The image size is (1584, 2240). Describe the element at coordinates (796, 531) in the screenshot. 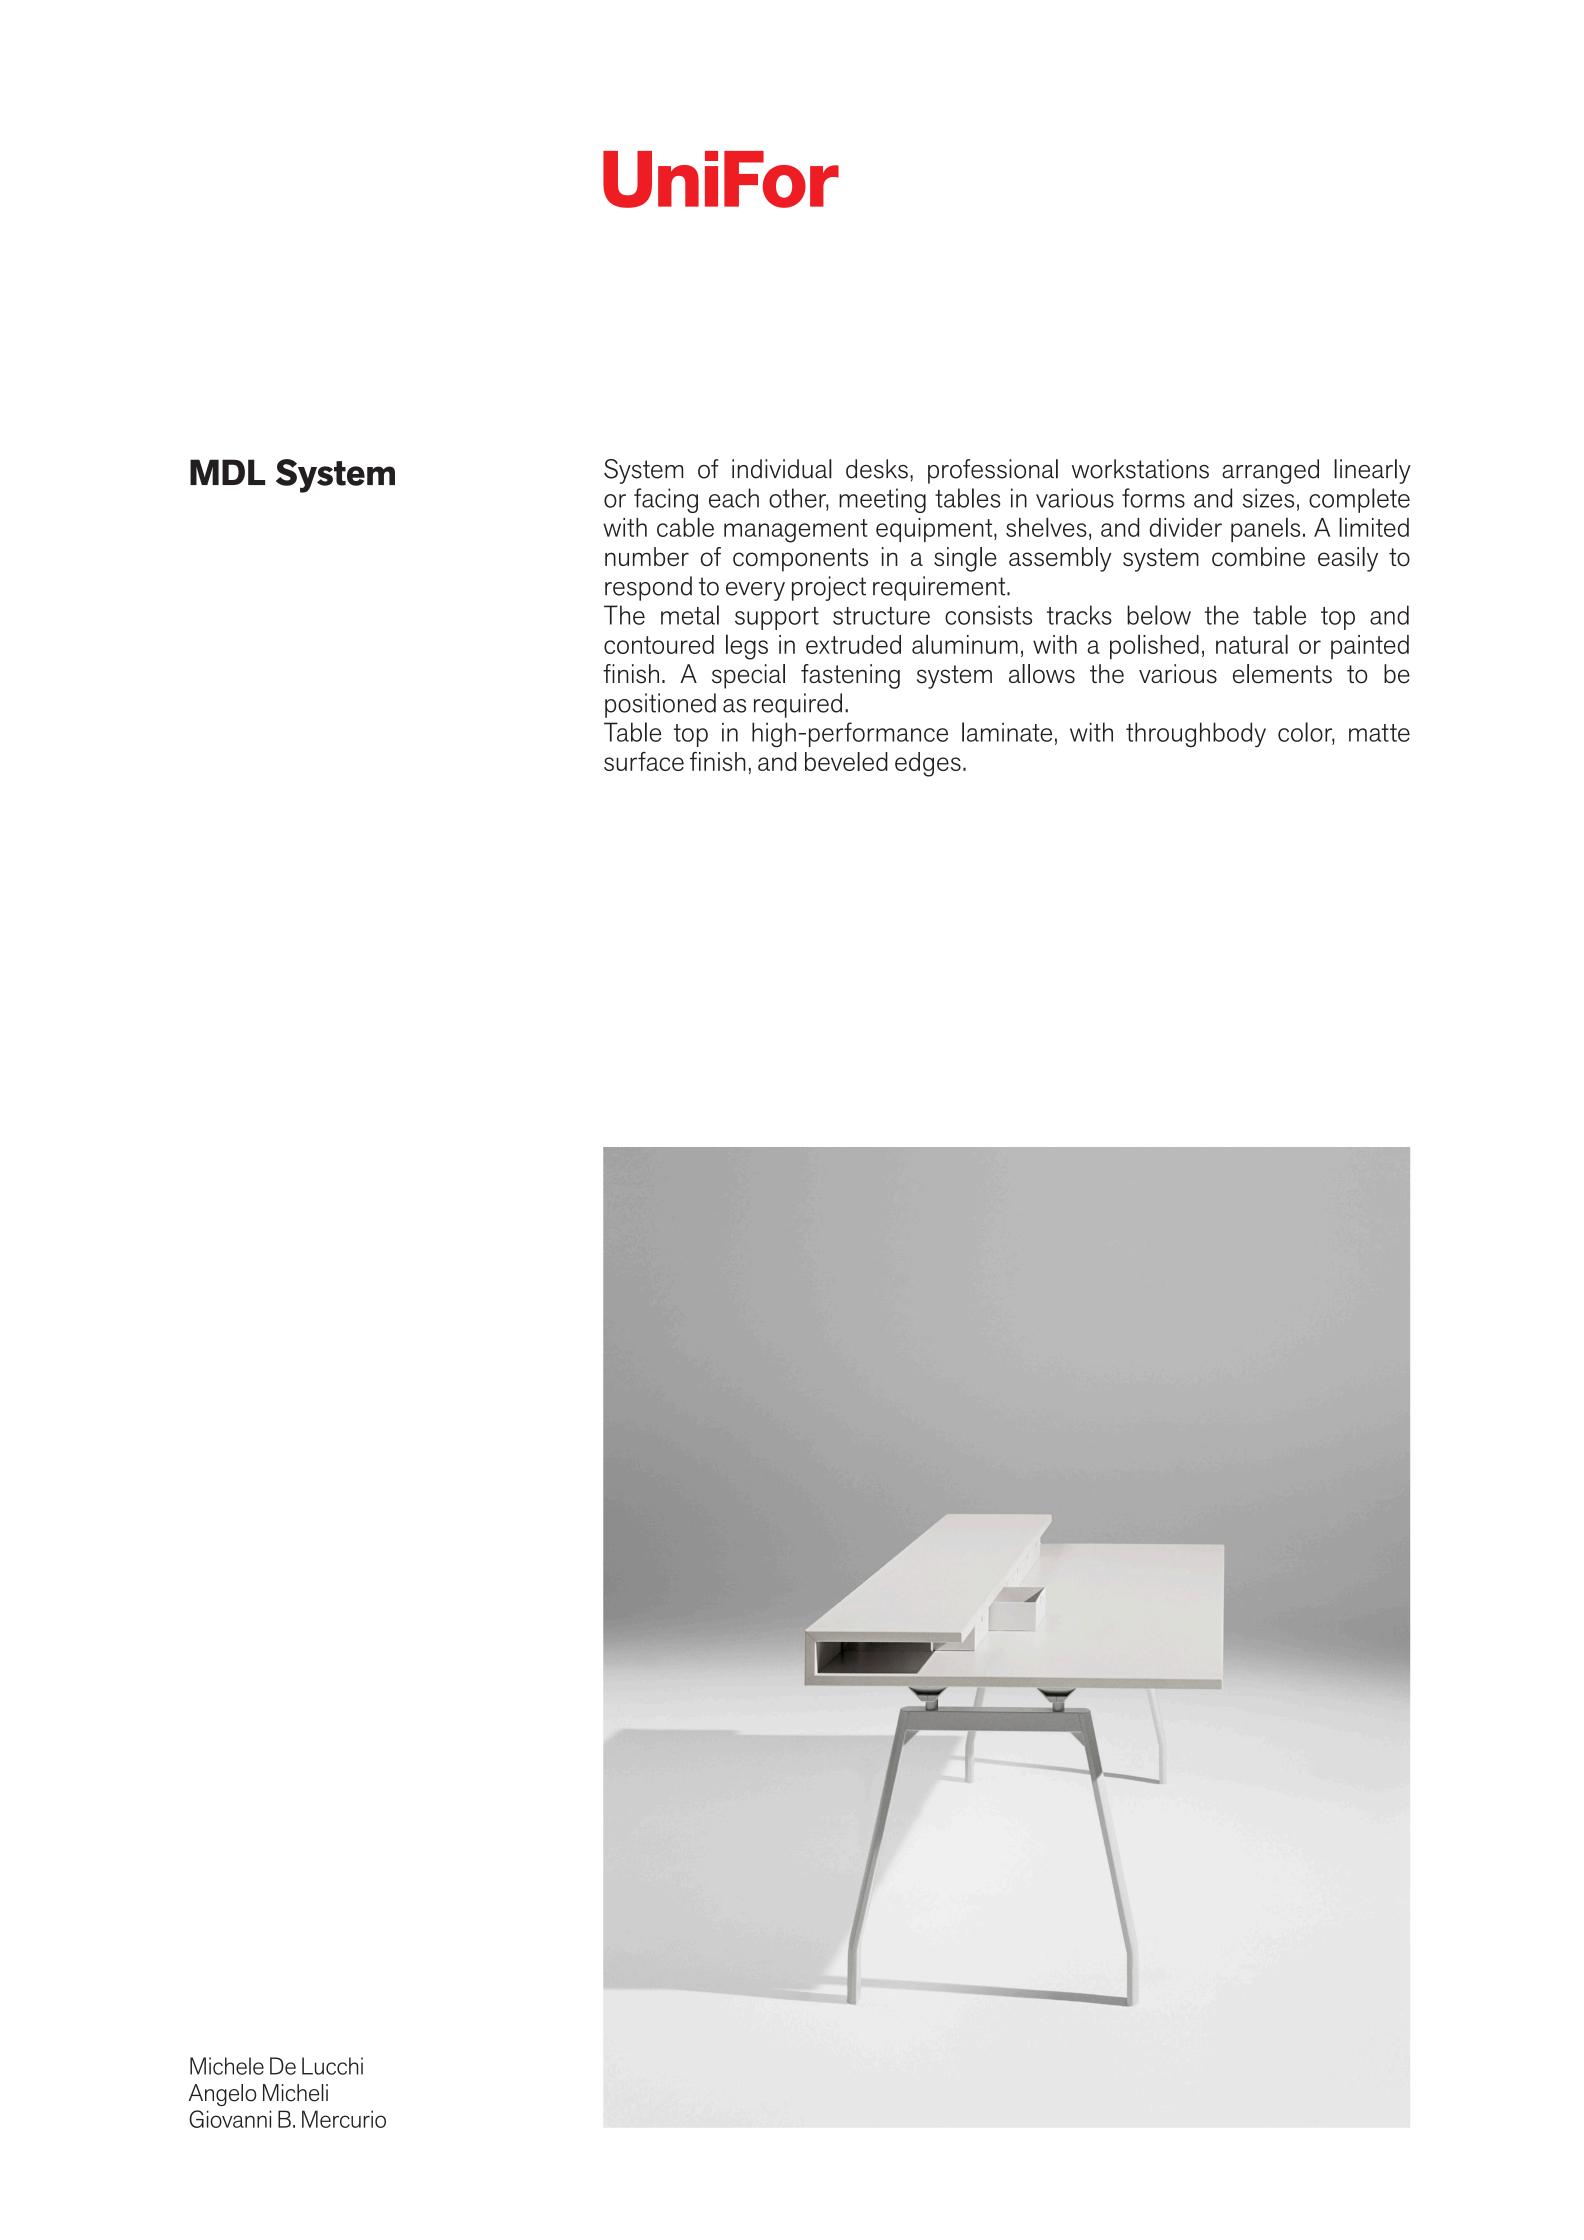

I see `management` at that location.
